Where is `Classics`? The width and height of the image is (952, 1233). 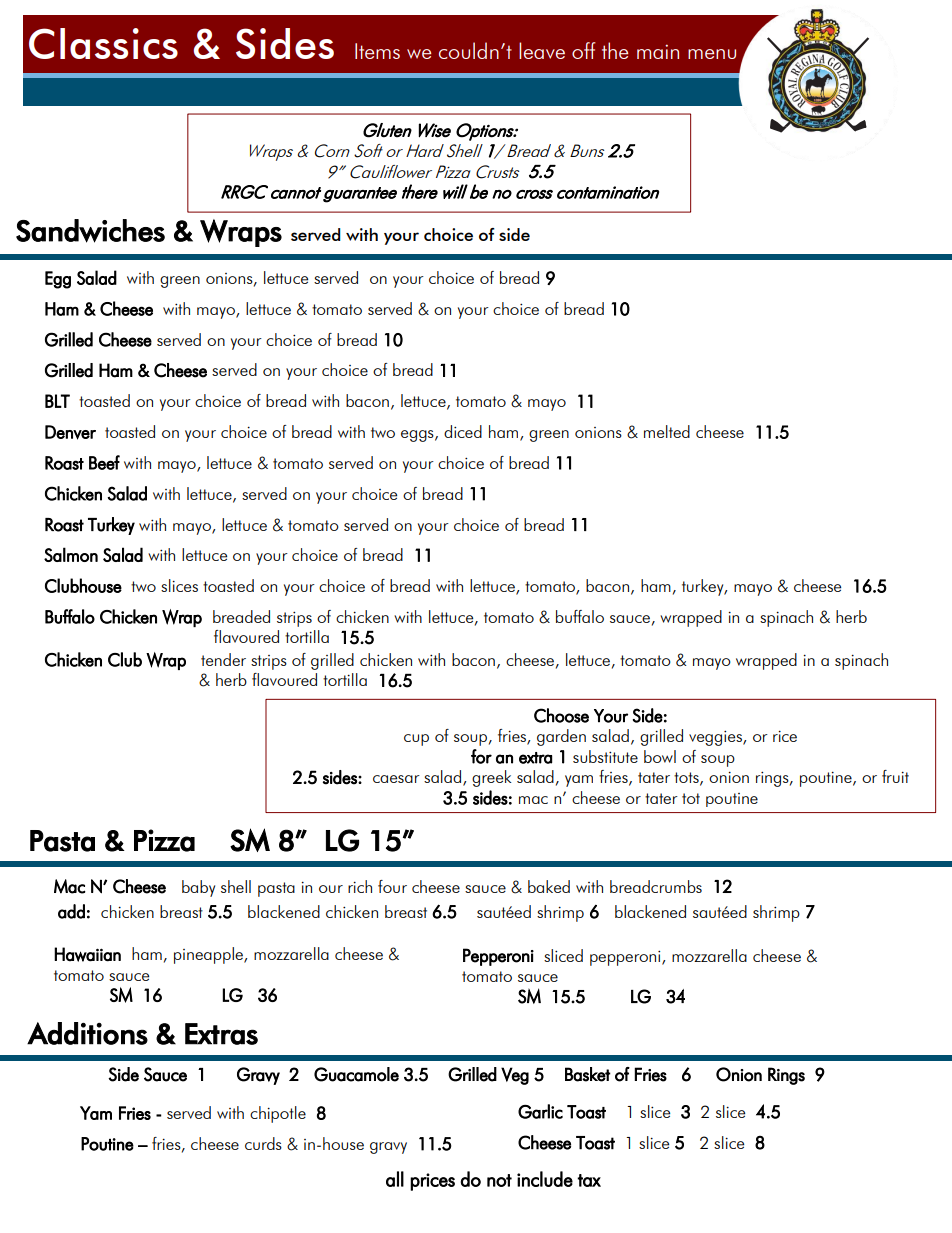
Classics is located at coordinates (103, 43).
